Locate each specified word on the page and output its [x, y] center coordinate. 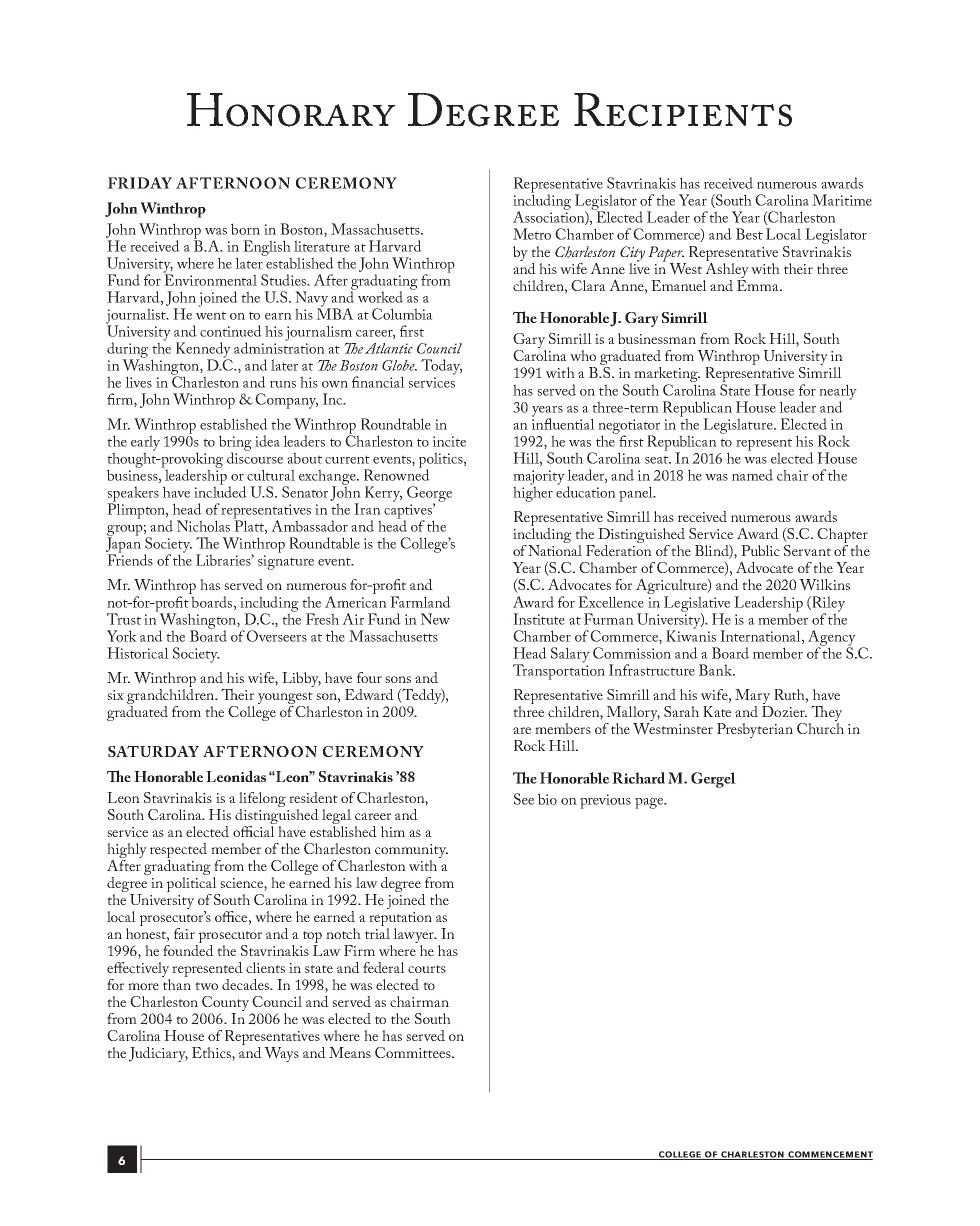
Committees [414, 1052]
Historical [138, 653]
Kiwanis [691, 635]
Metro [532, 234]
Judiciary [158, 1054]
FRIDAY [140, 183]
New [435, 619]
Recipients [683, 110]
